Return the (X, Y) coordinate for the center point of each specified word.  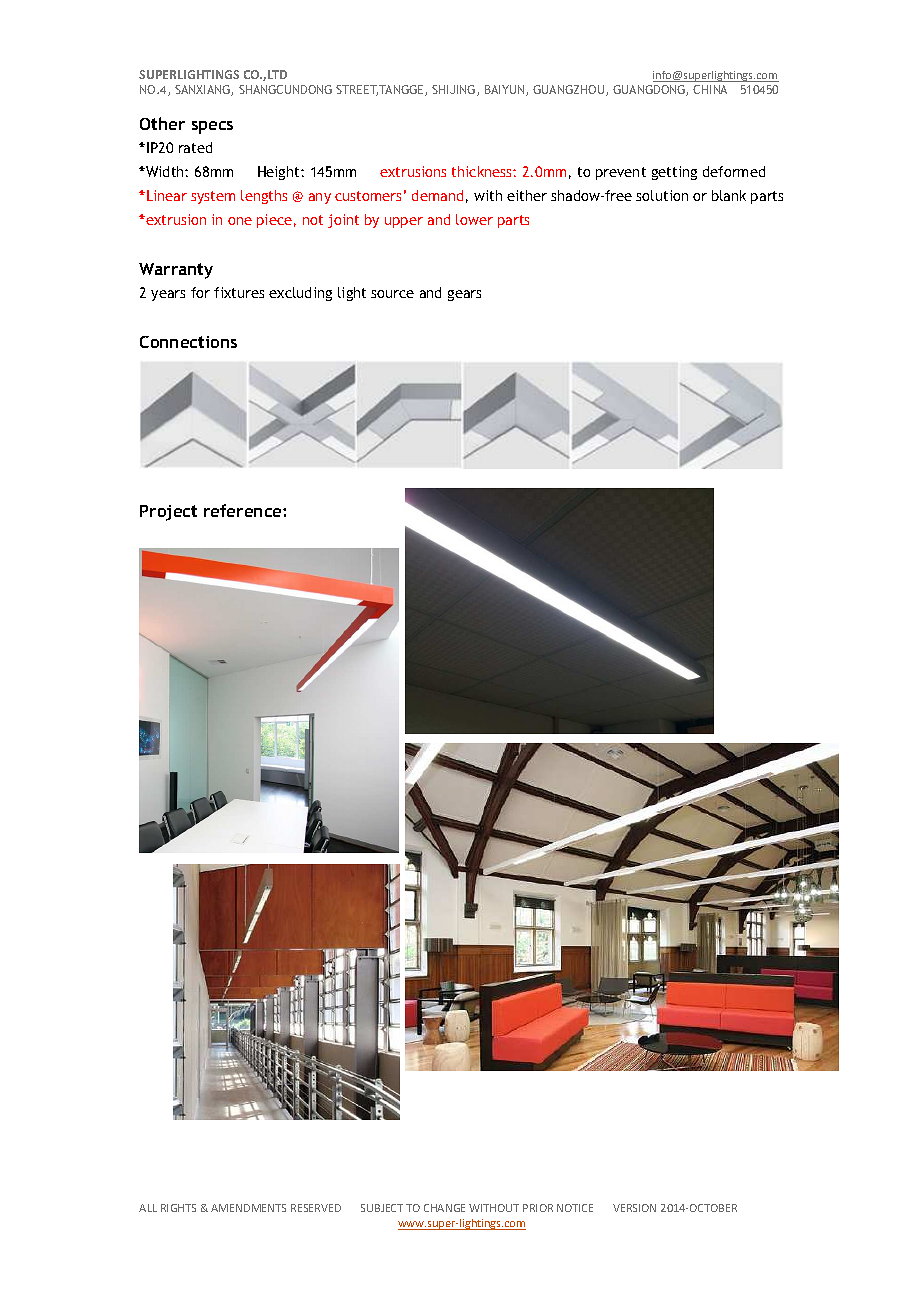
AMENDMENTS (248, 1208)
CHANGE (444, 1208)
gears (464, 295)
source (392, 294)
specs (212, 127)
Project (168, 513)
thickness (483, 171)
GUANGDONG (650, 90)
